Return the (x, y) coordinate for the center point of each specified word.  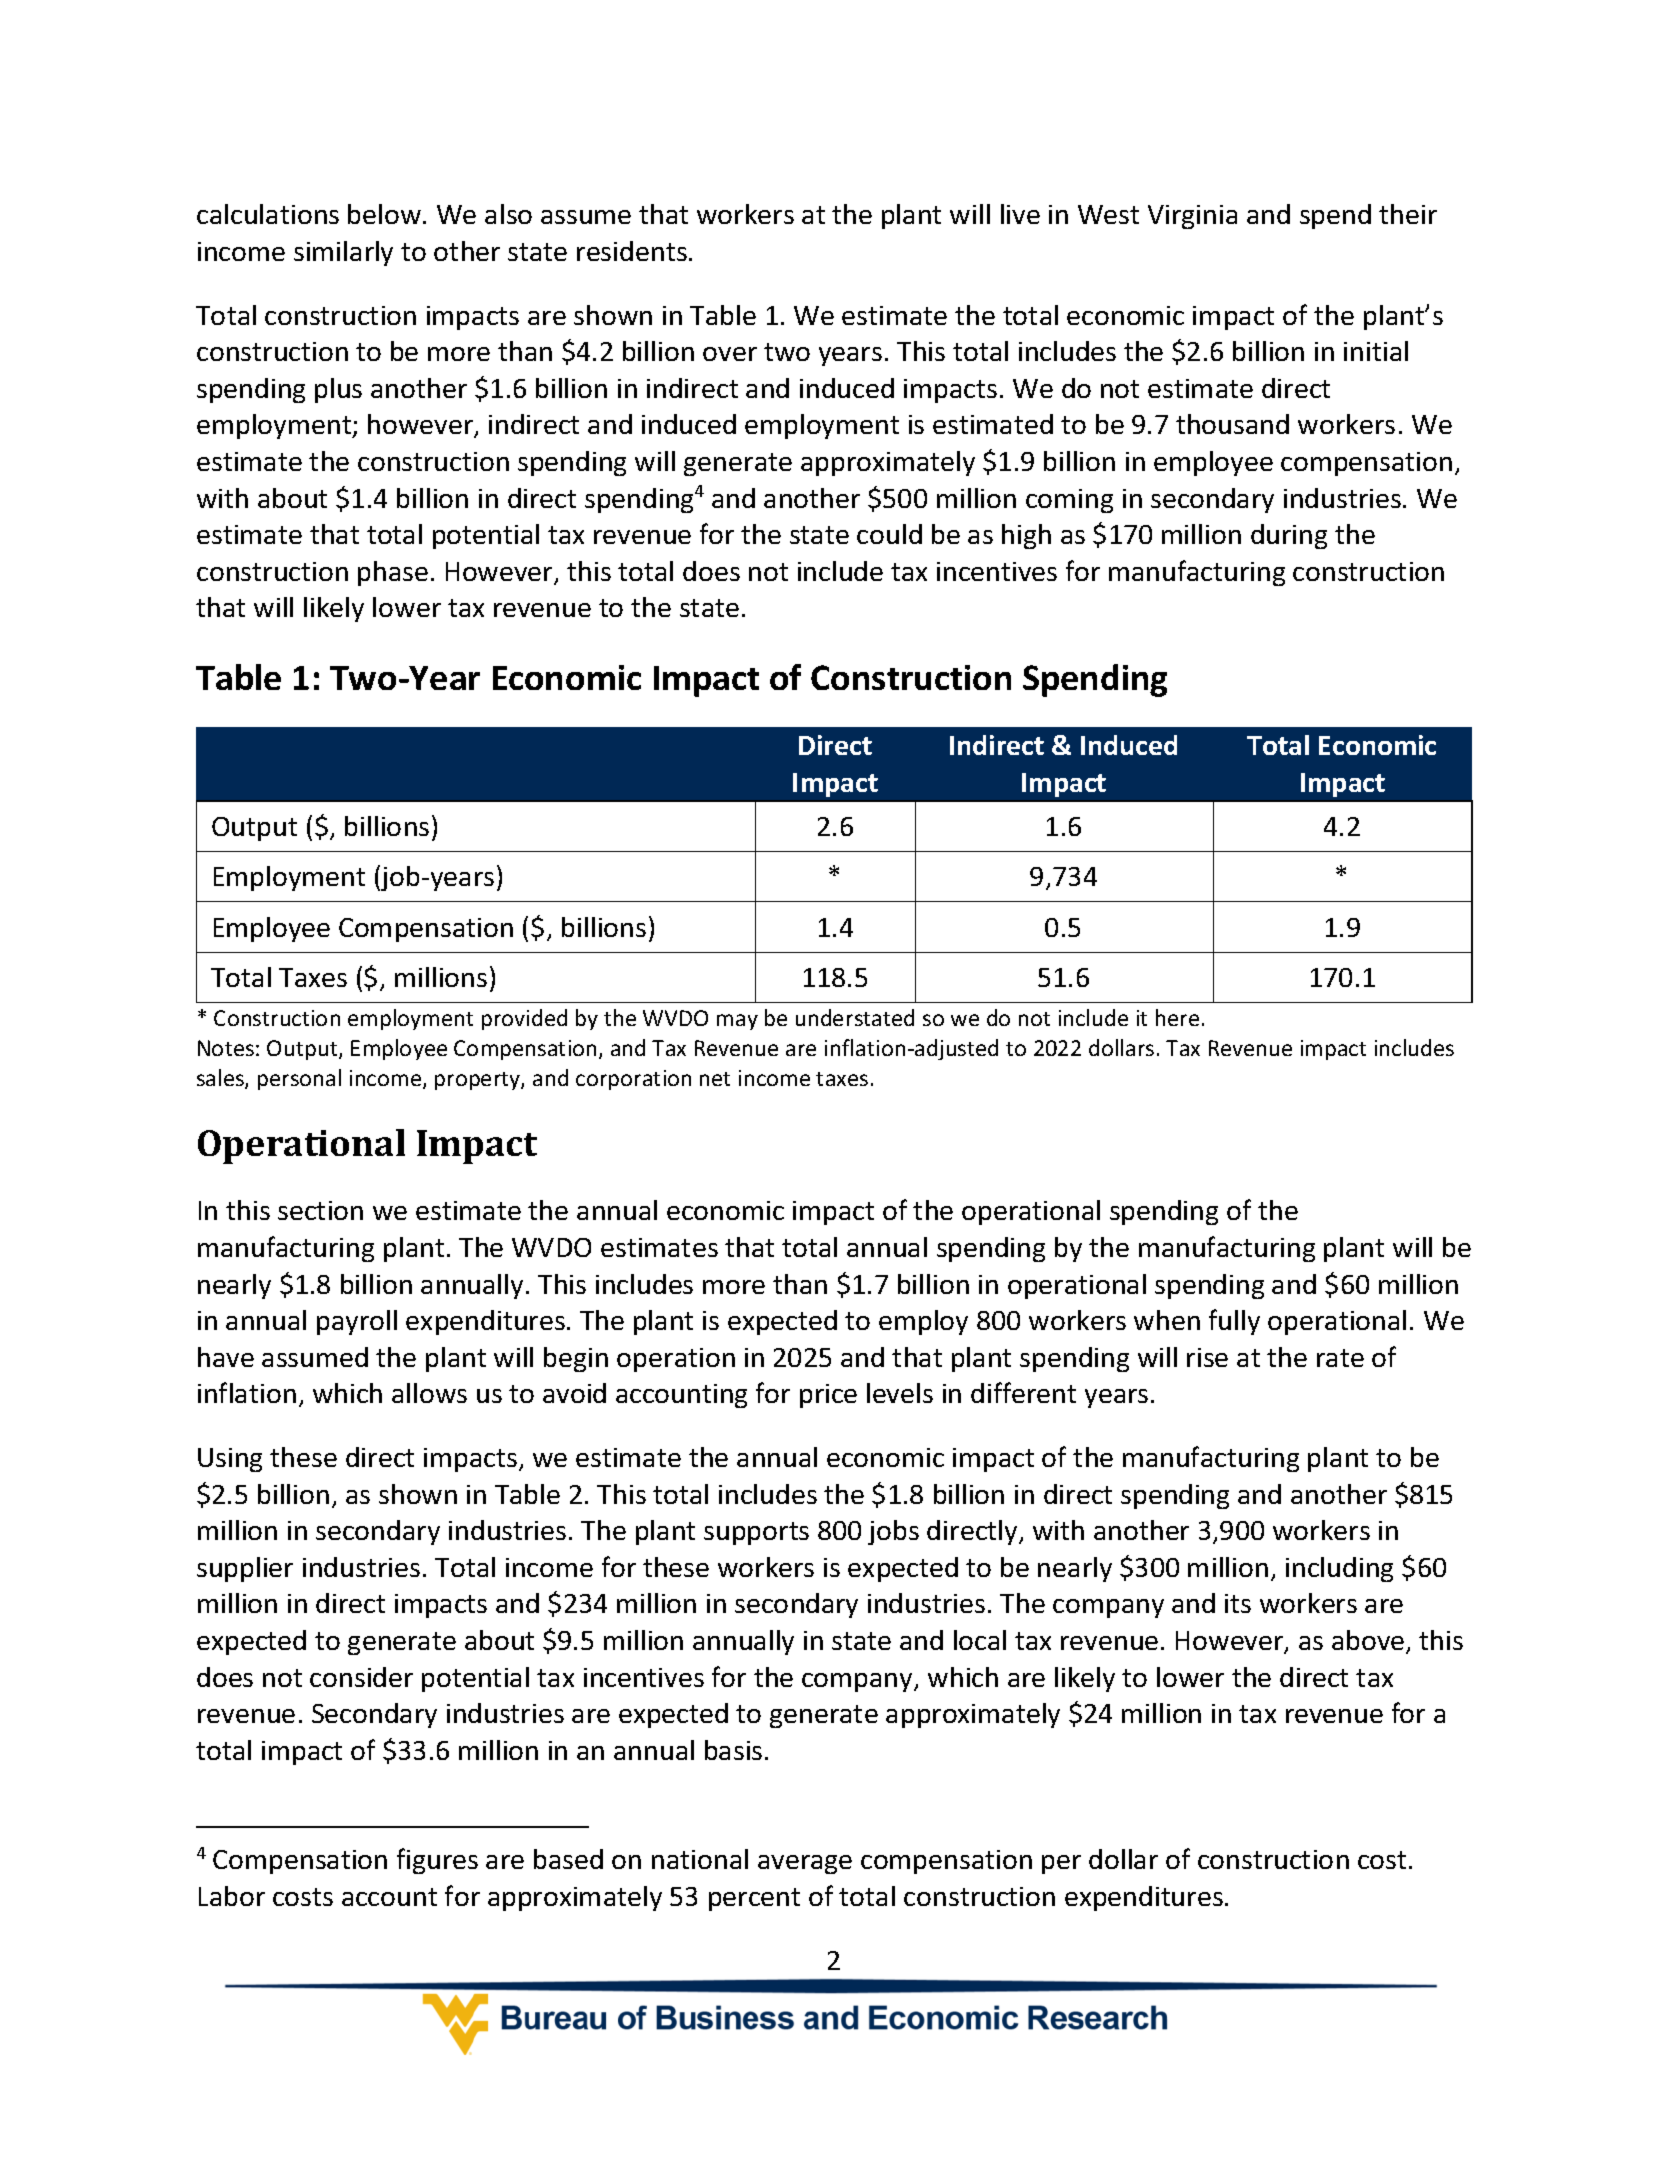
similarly (343, 253)
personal (299, 1079)
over (730, 354)
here (1177, 1017)
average (805, 1864)
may (737, 1022)
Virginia (1192, 217)
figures (437, 1861)
